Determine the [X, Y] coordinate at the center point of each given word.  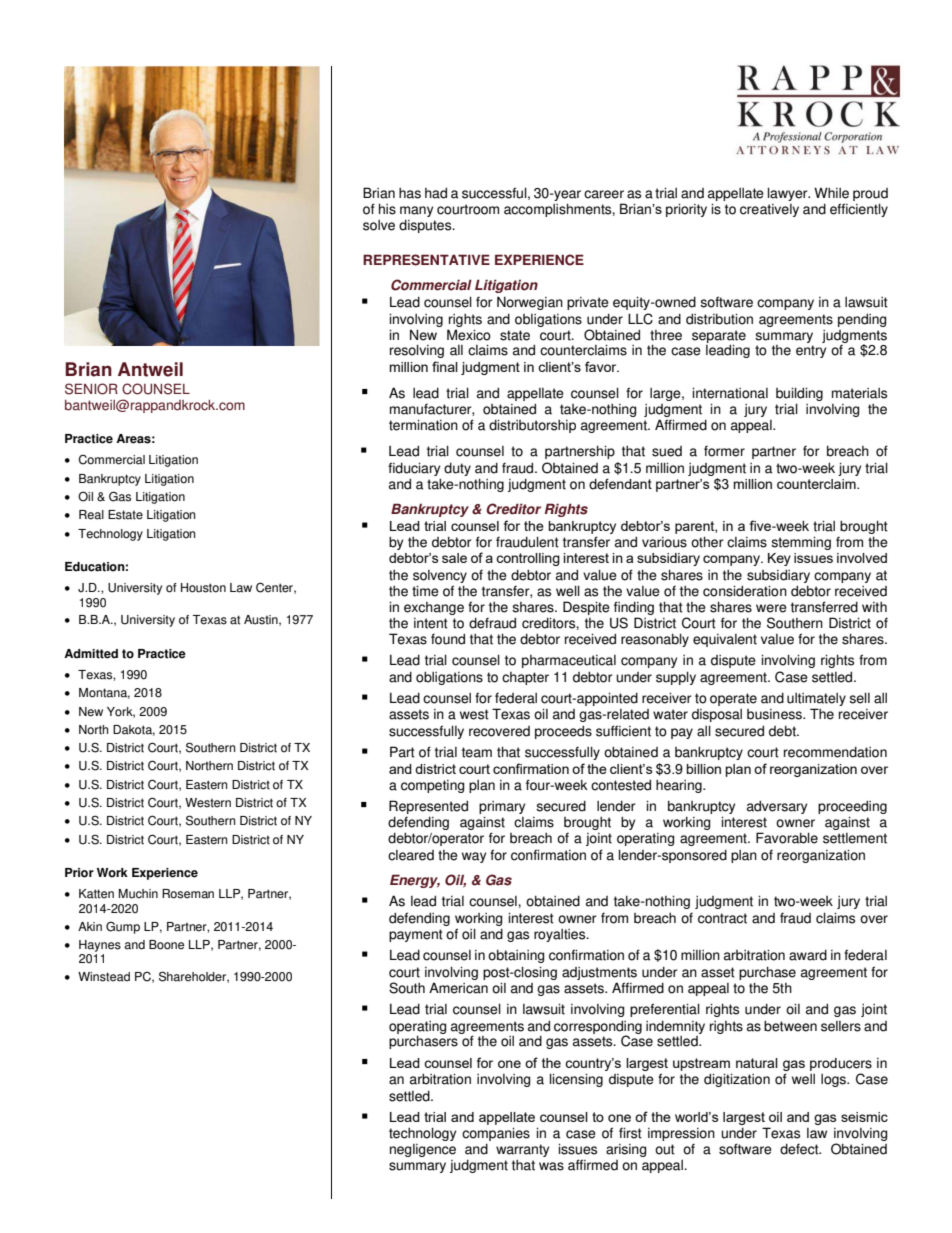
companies [496, 1135]
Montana [104, 693]
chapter [525, 678]
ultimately [816, 701]
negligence [423, 1150]
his [387, 209]
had [436, 193]
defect [800, 1149]
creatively [769, 210]
